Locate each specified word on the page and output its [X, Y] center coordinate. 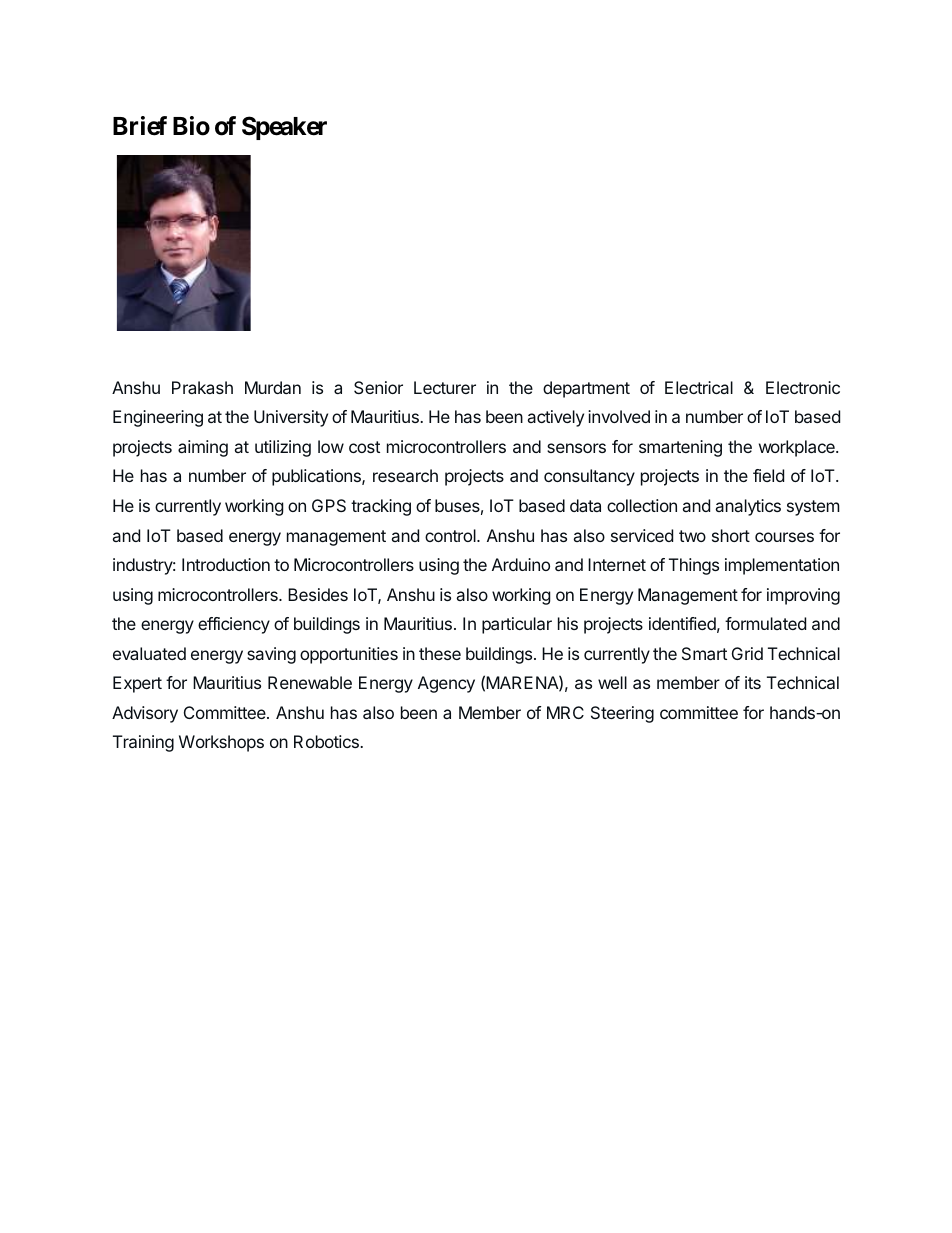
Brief [140, 126]
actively [556, 418]
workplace [798, 448]
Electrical [699, 387]
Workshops [221, 743]
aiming [203, 448]
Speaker [284, 128]
